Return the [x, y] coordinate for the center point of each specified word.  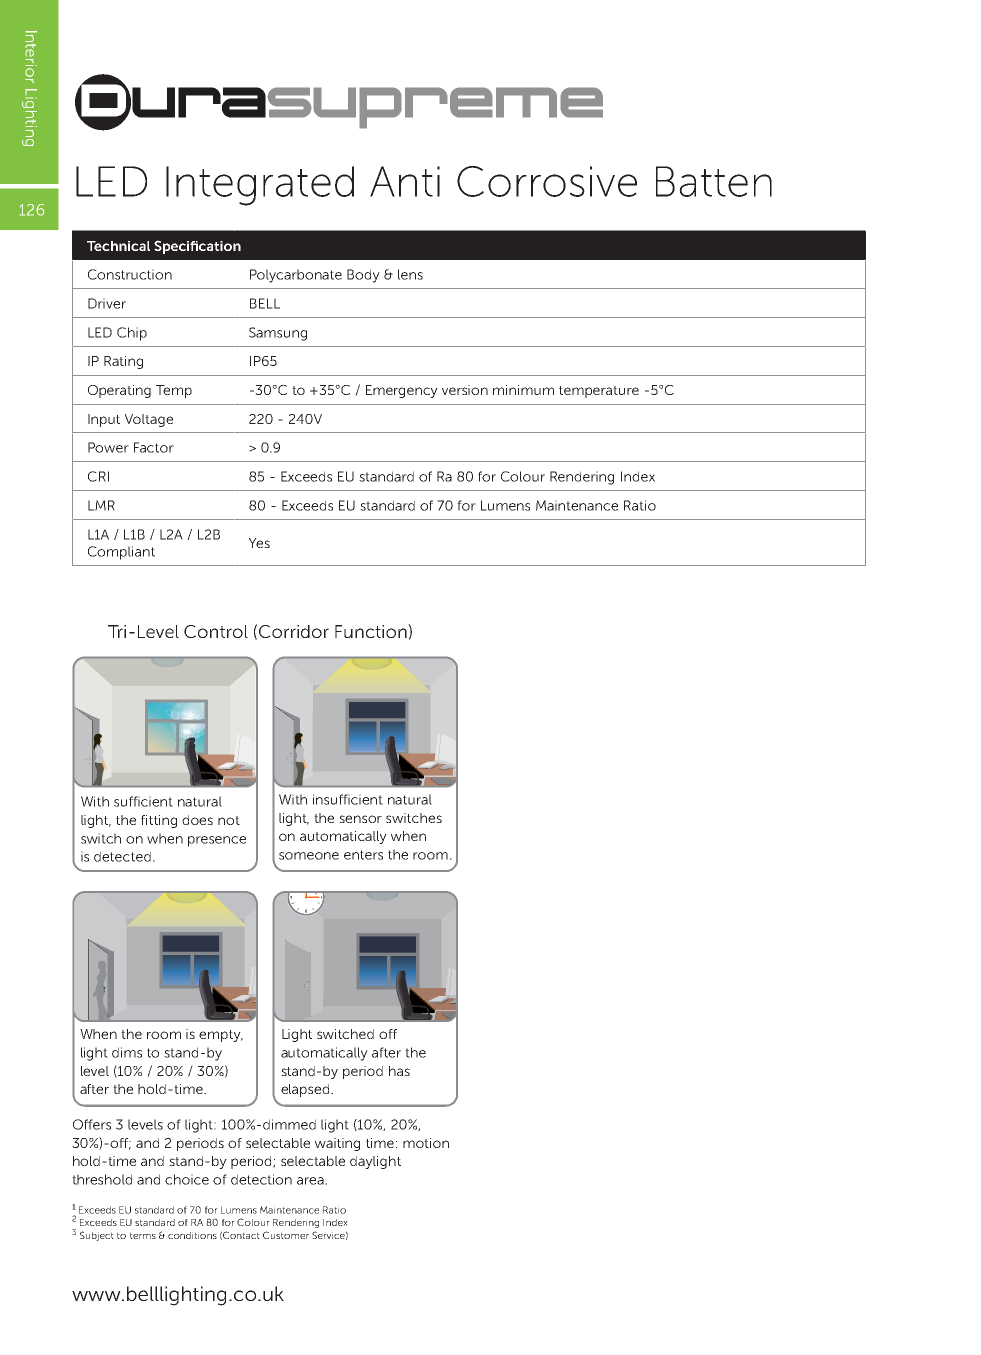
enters [363, 855]
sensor [360, 819]
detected [122, 856]
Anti [405, 181]
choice [187, 1179]
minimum [523, 390]
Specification [197, 247]
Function [372, 631]
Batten [714, 181]
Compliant [121, 553]
